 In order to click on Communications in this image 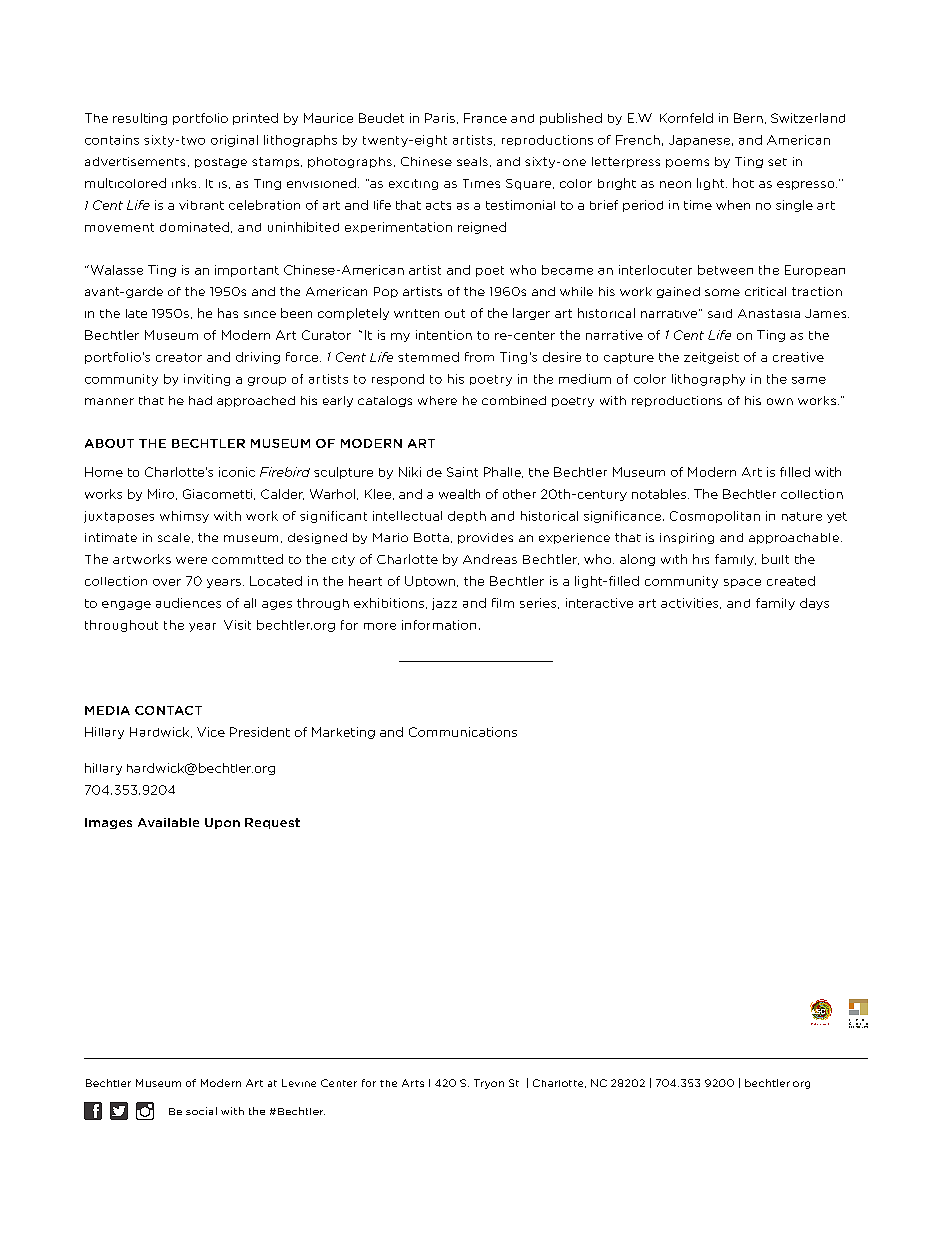, I will do `click(463, 732)`.
